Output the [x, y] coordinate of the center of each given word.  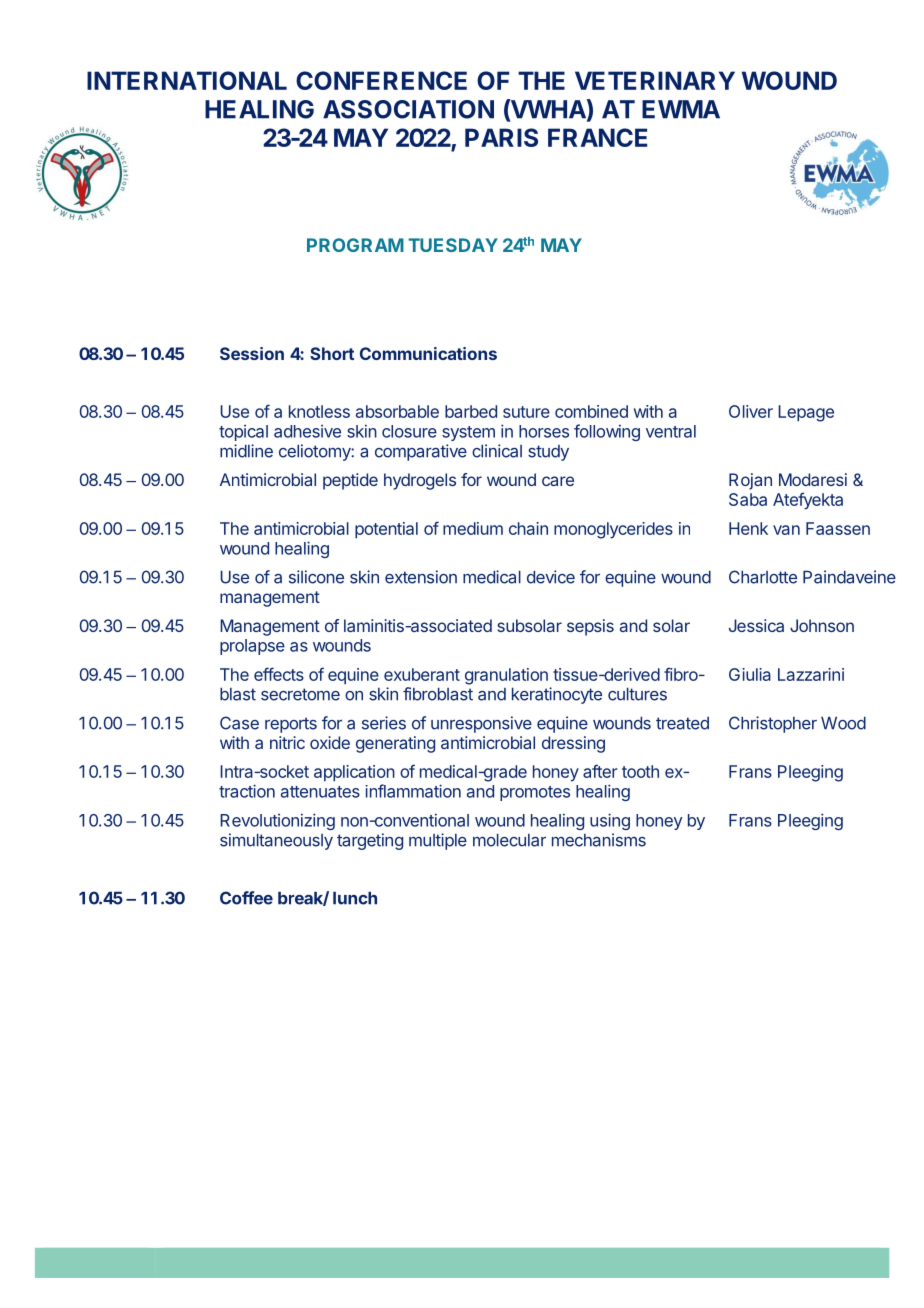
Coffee [246, 898]
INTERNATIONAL [187, 80]
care [558, 481]
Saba [748, 499]
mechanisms [599, 840]
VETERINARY [655, 80]
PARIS [501, 137]
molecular [509, 840]
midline [246, 451]
